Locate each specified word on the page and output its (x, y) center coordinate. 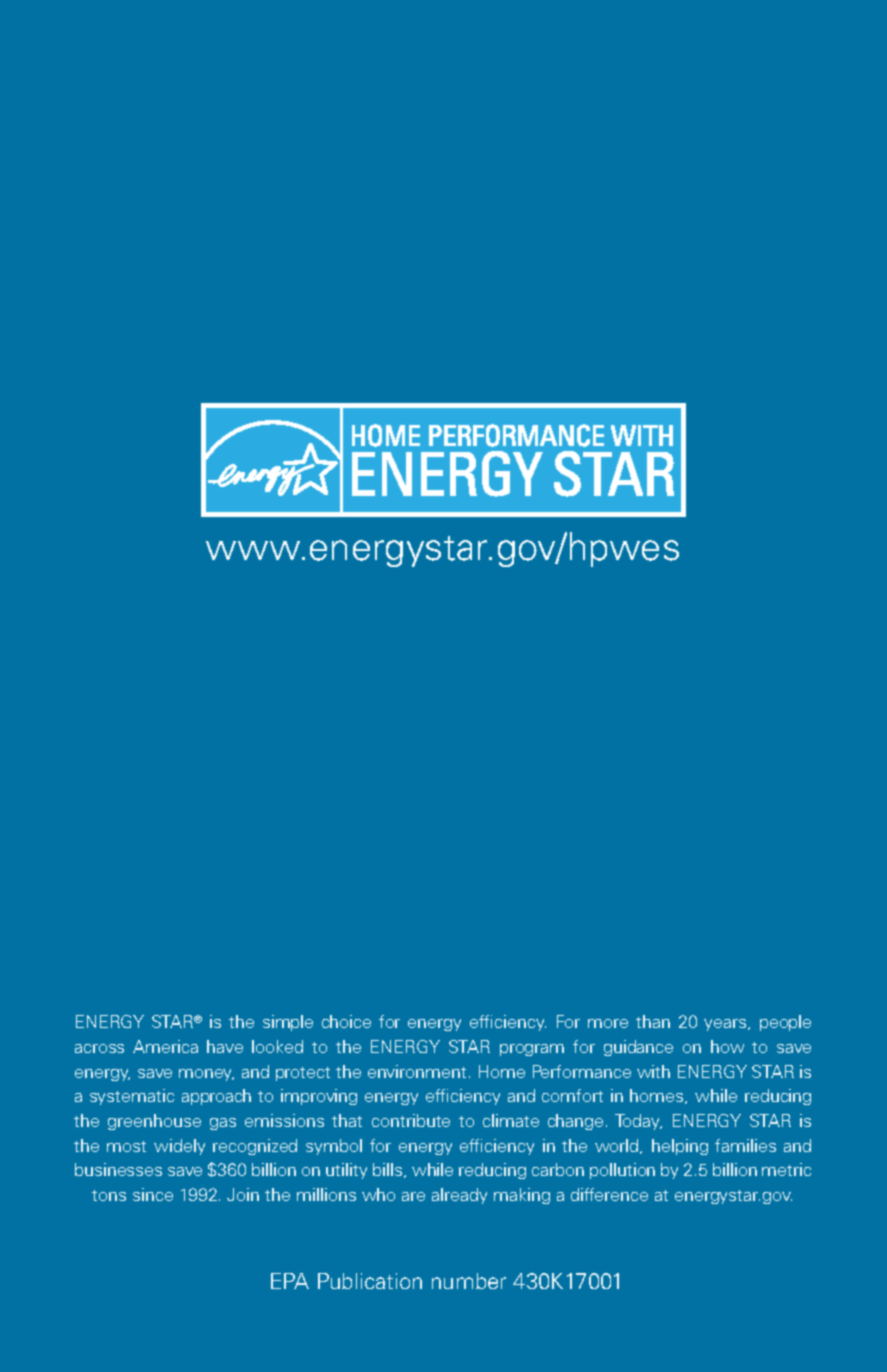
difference (609, 1194)
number (469, 1281)
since (153, 1194)
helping (680, 1147)
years (726, 1025)
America (165, 1046)
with (653, 1071)
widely (179, 1147)
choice (346, 1021)
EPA (290, 1281)
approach (216, 1097)
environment (419, 1071)
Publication (370, 1281)
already (459, 1196)
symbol (334, 1147)
